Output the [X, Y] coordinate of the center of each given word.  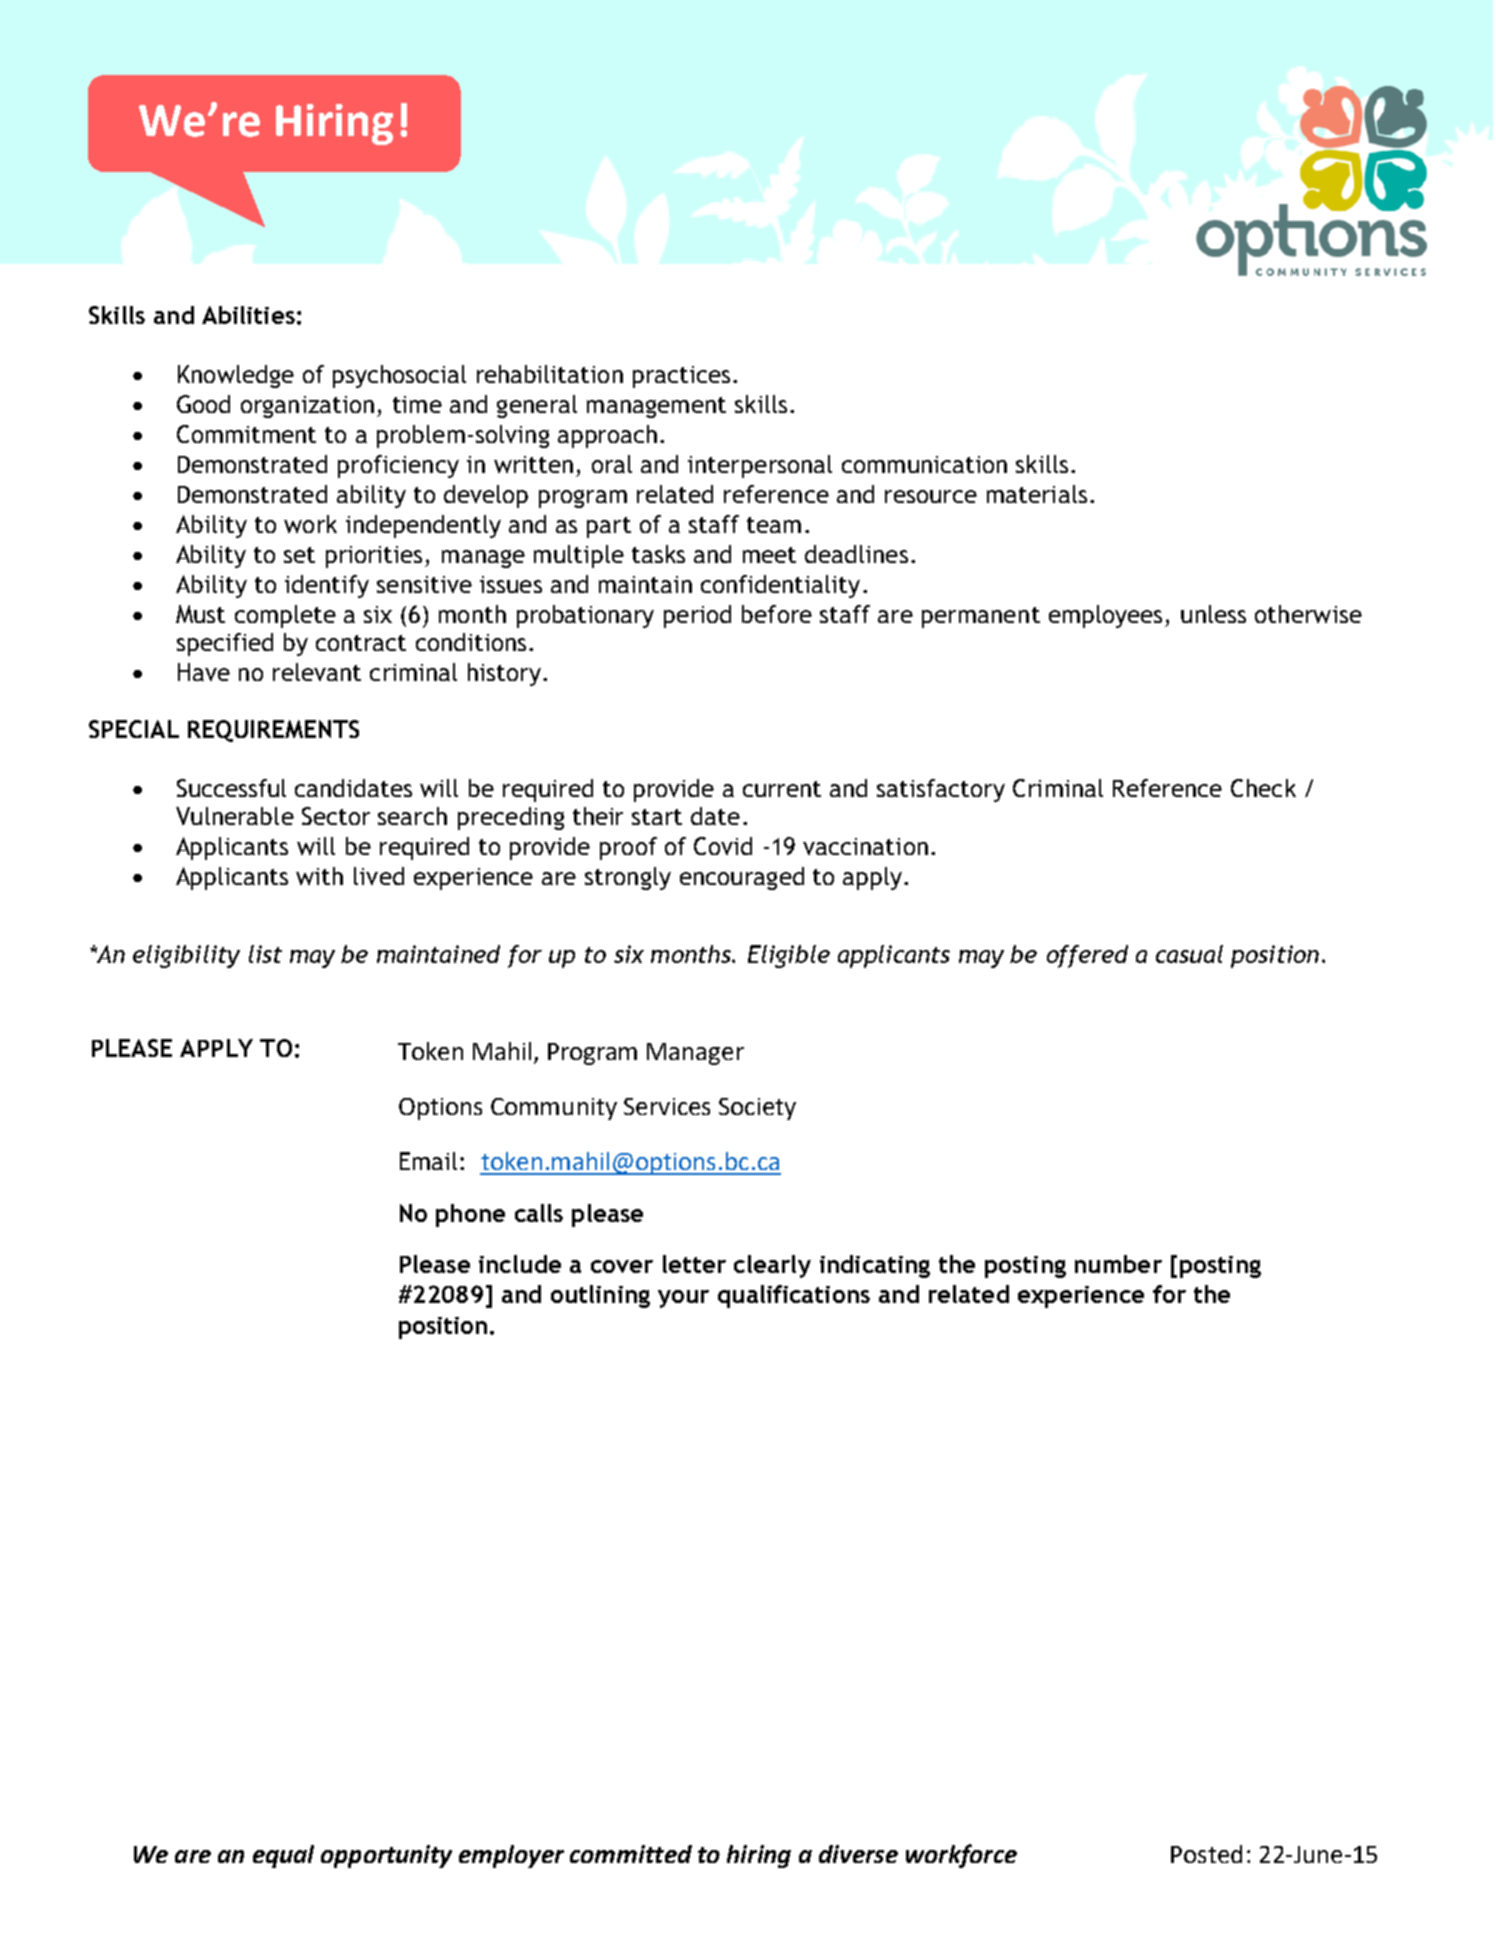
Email [428, 1161]
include [520, 1264]
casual [1189, 954]
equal [283, 1856]
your [683, 1299]
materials [1037, 494]
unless [1213, 614]
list [265, 954]
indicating [875, 1266]
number [1118, 1264]
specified [225, 644]
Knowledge [236, 376]
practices [681, 377]
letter [694, 1264]
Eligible [789, 956]
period [697, 616]
